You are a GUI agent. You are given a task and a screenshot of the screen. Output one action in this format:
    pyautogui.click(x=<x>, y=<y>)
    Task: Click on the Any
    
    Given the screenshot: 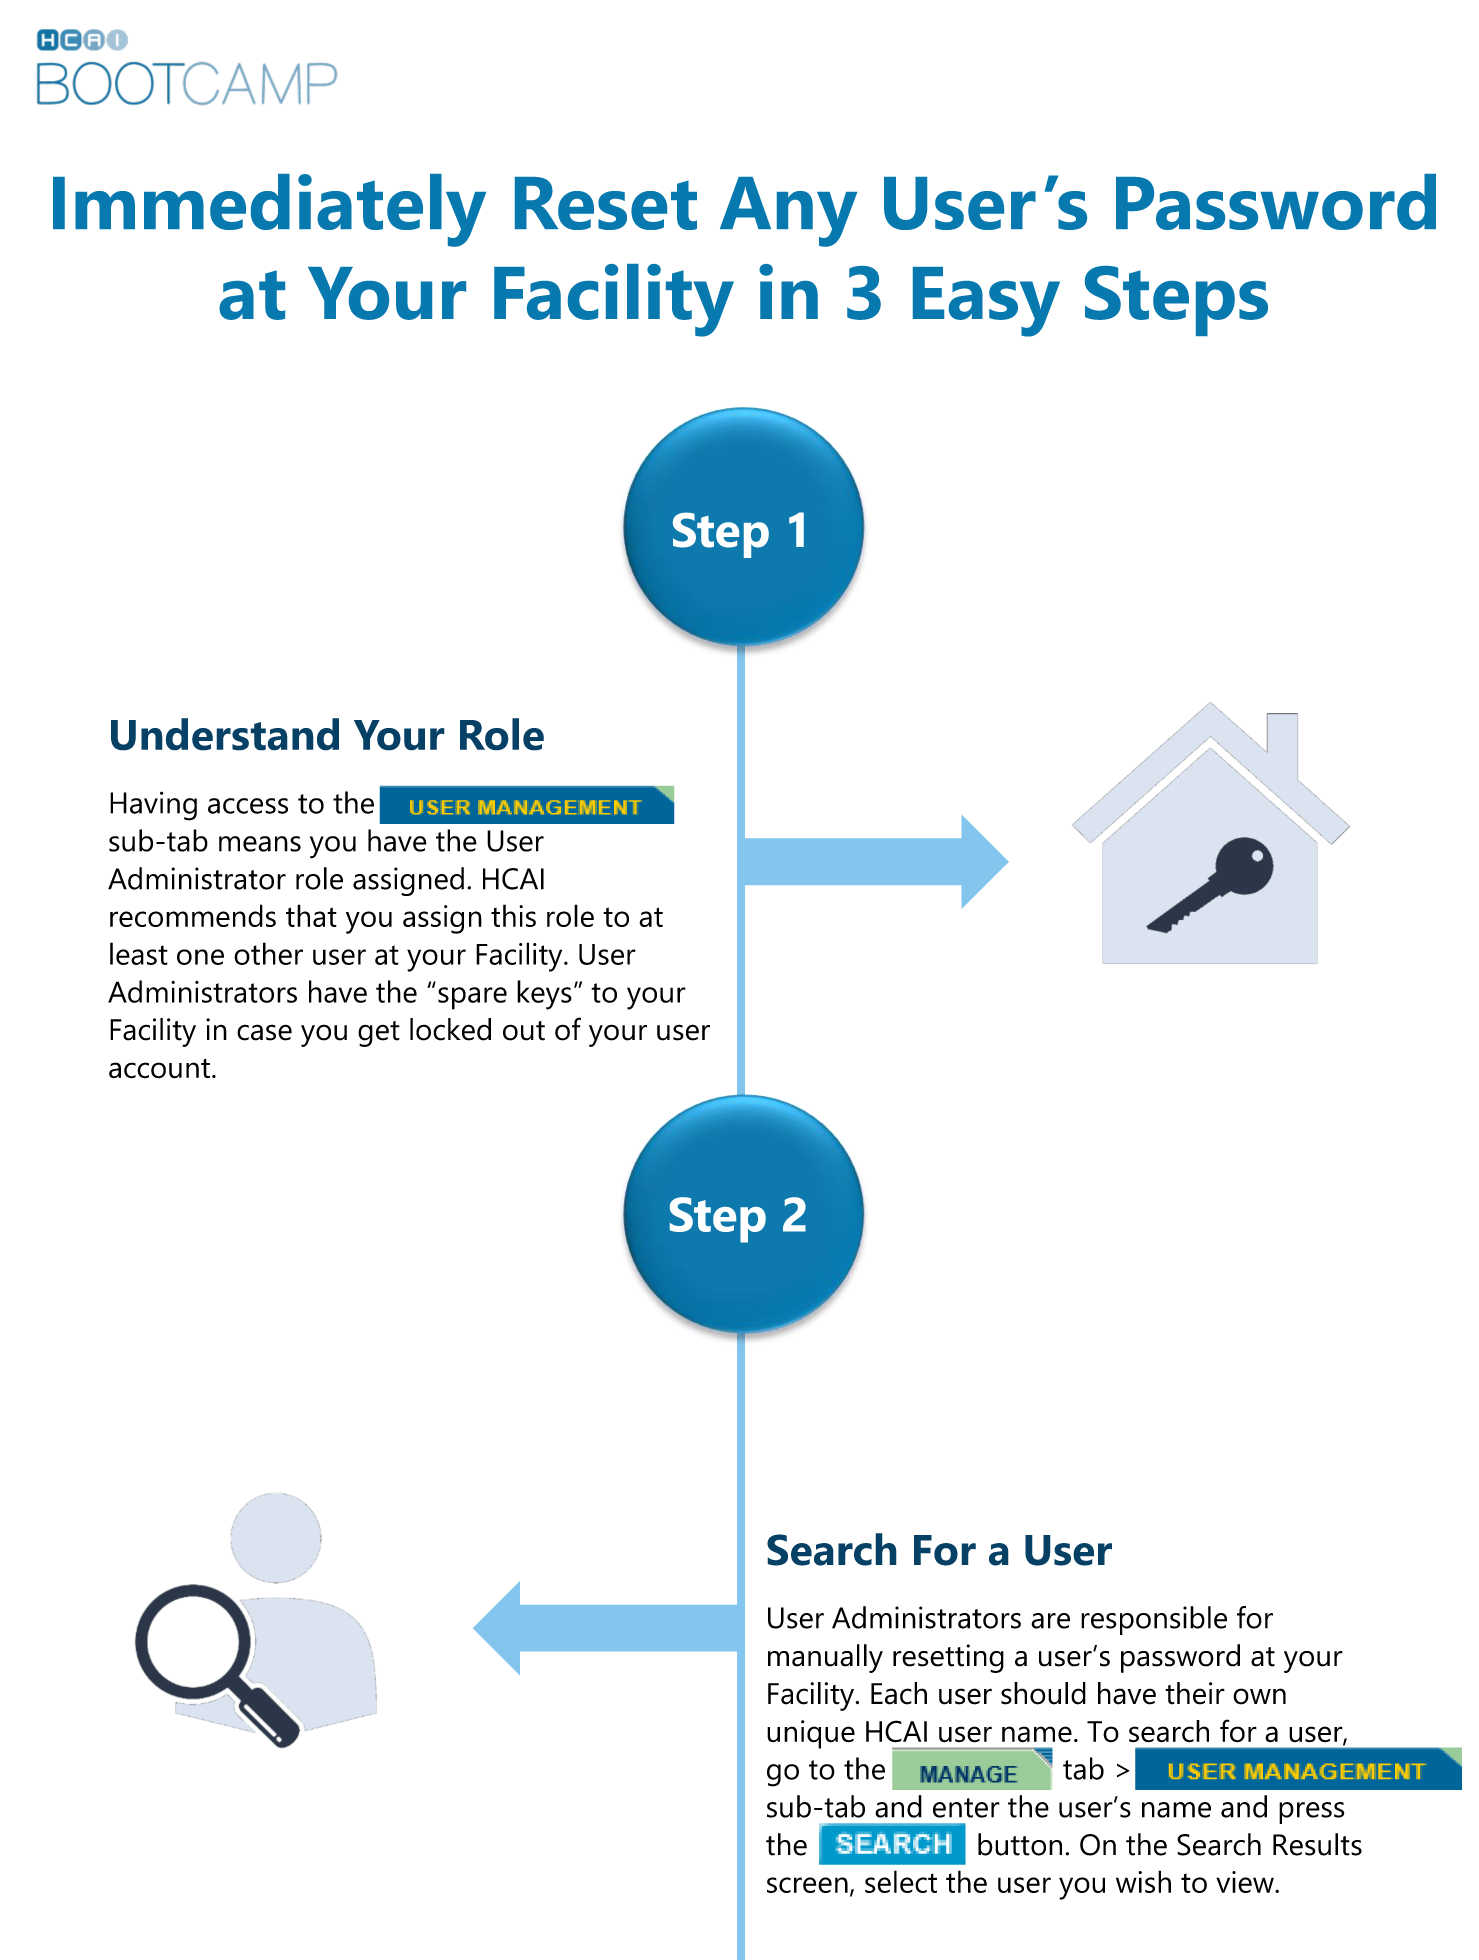 What is the action you would take?
    pyautogui.click(x=788, y=212)
